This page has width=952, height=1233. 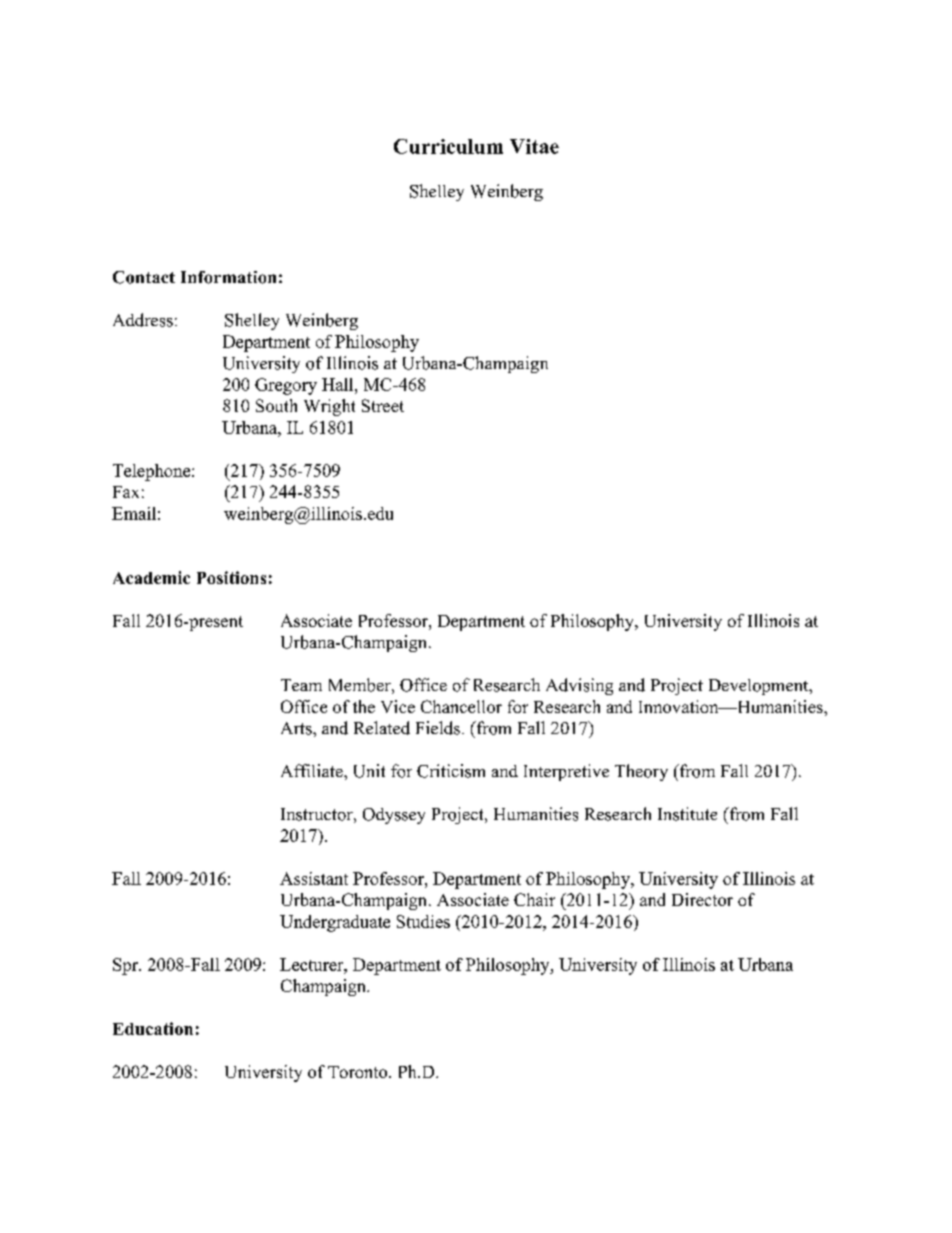 I want to click on Toronto, so click(x=359, y=1072).
